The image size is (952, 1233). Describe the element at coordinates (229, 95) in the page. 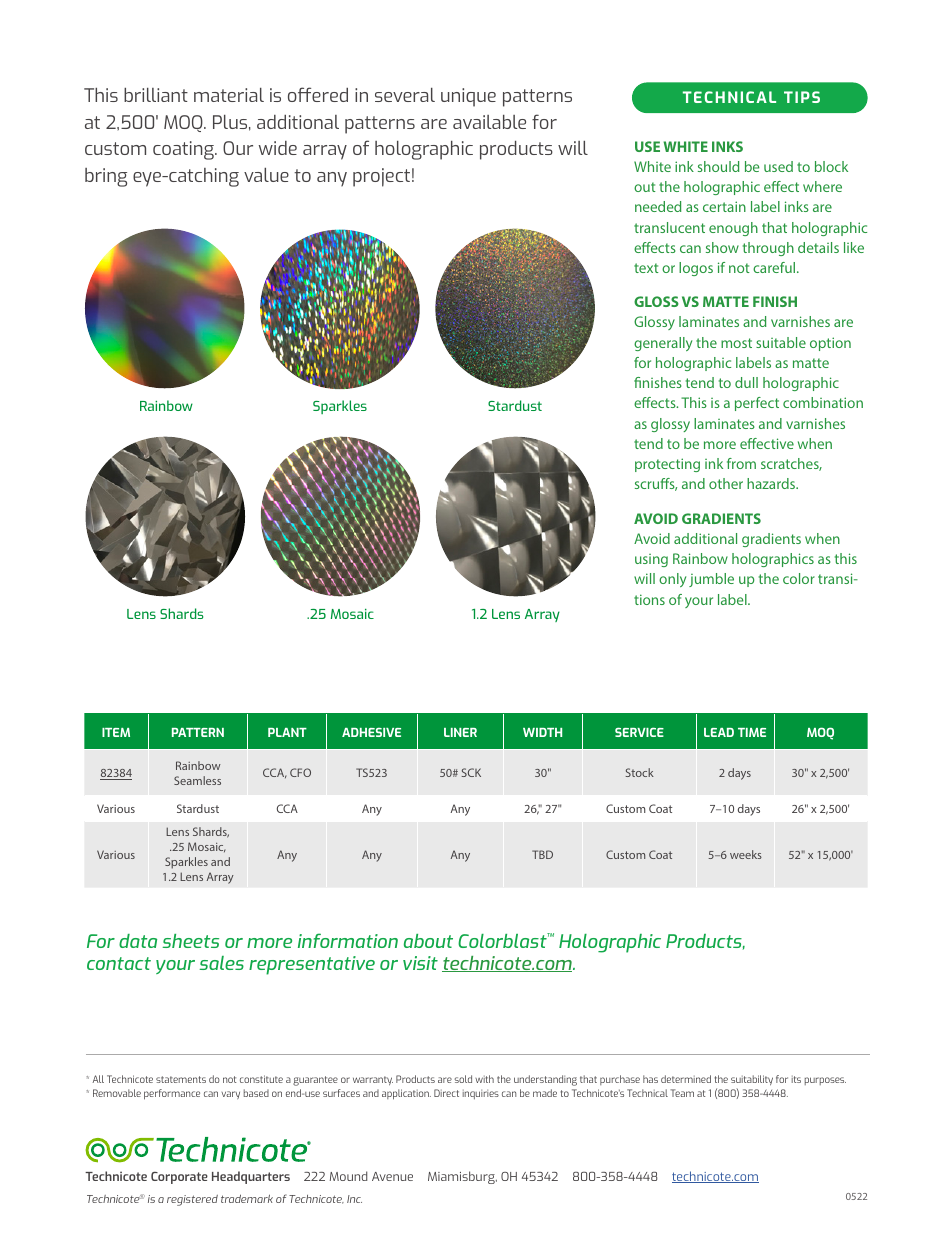

I see `material` at that location.
